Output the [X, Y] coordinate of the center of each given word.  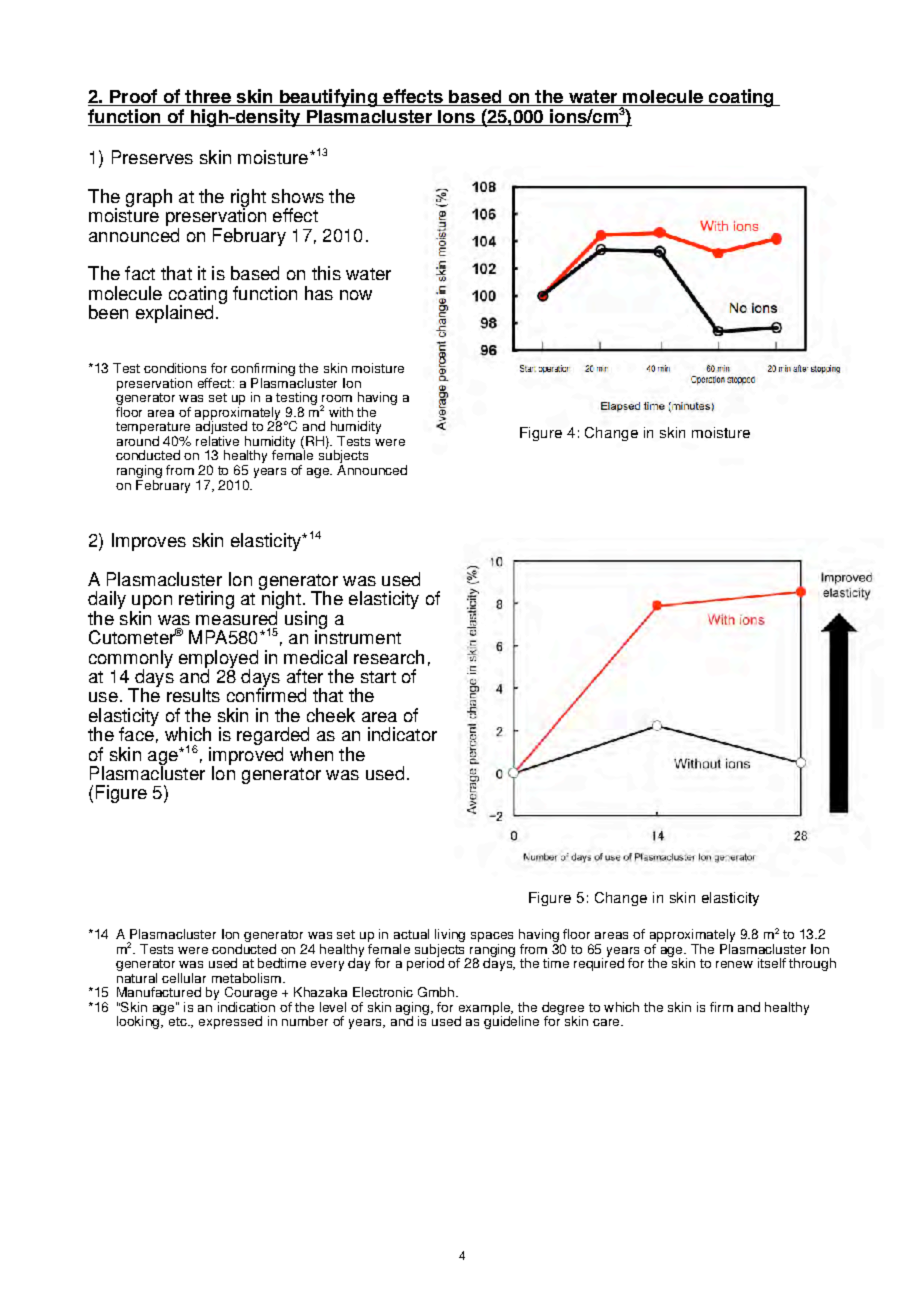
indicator [402, 734]
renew [734, 964]
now [356, 295]
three [208, 98]
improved [246, 755]
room [337, 398]
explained [174, 314]
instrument [358, 636]
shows [298, 196]
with [341, 412]
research [389, 657]
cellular [184, 978]
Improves [149, 542]
